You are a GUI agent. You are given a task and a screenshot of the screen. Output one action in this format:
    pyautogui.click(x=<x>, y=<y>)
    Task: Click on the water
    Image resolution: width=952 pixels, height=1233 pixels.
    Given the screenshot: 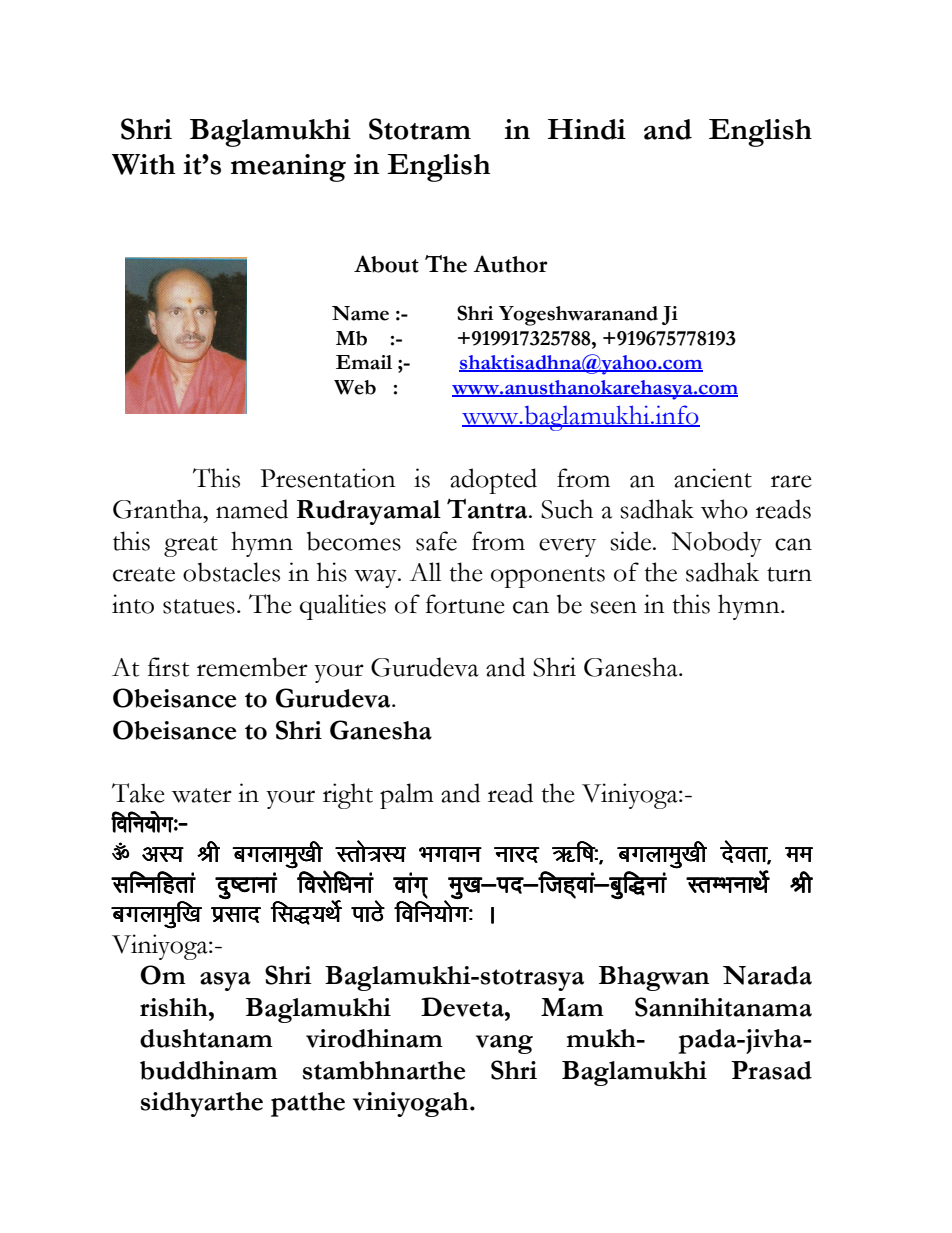 What is the action you would take?
    pyautogui.click(x=202, y=795)
